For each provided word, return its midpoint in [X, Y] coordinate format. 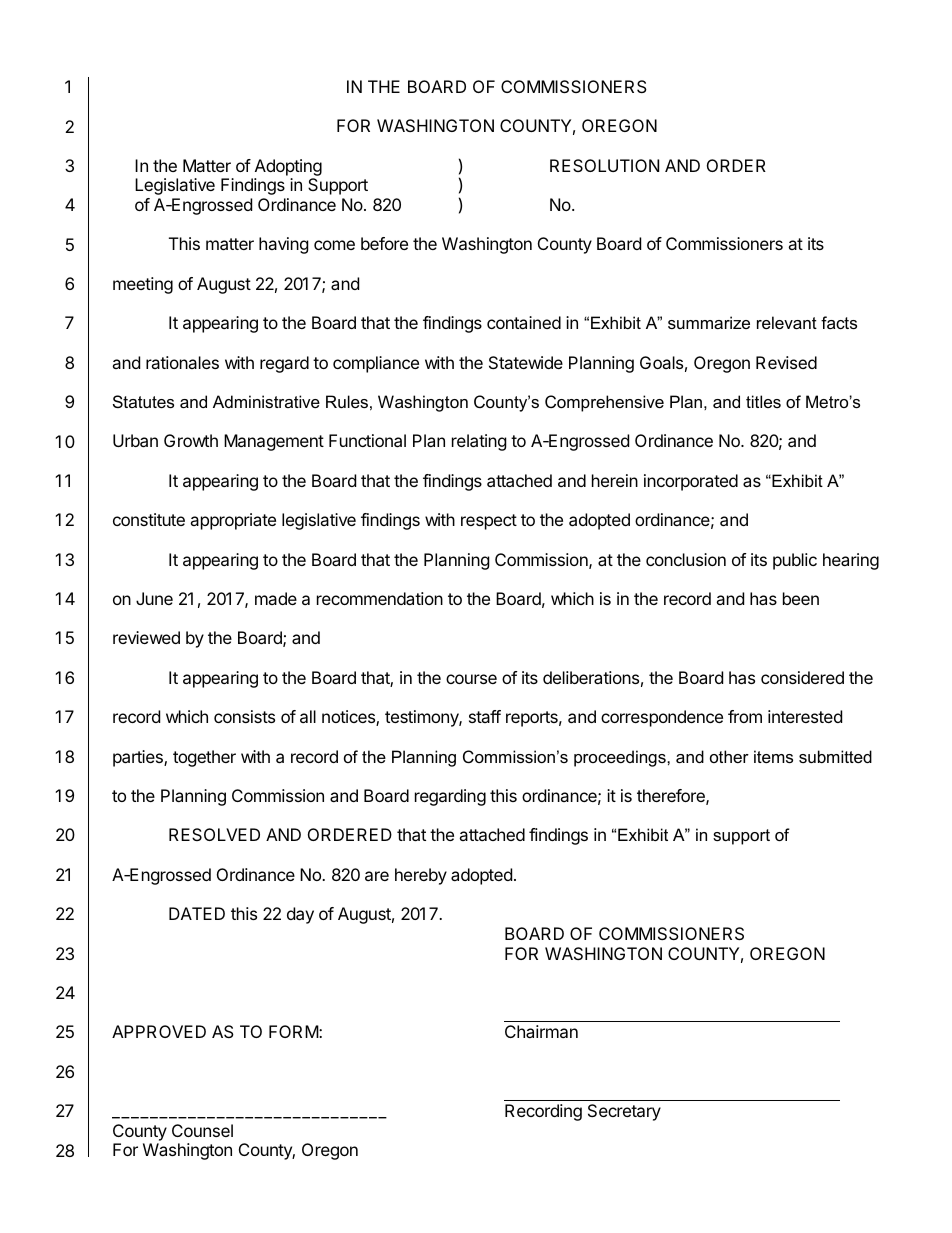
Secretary [624, 1112]
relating [479, 442]
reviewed [146, 637]
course [471, 679]
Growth [191, 440]
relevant [787, 322]
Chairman [541, 1031]
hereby [421, 876]
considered [802, 677]
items [773, 756]
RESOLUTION [604, 165]
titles [763, 401]
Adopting [287, 169]
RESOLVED [214, 834]
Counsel [202, 1130]
